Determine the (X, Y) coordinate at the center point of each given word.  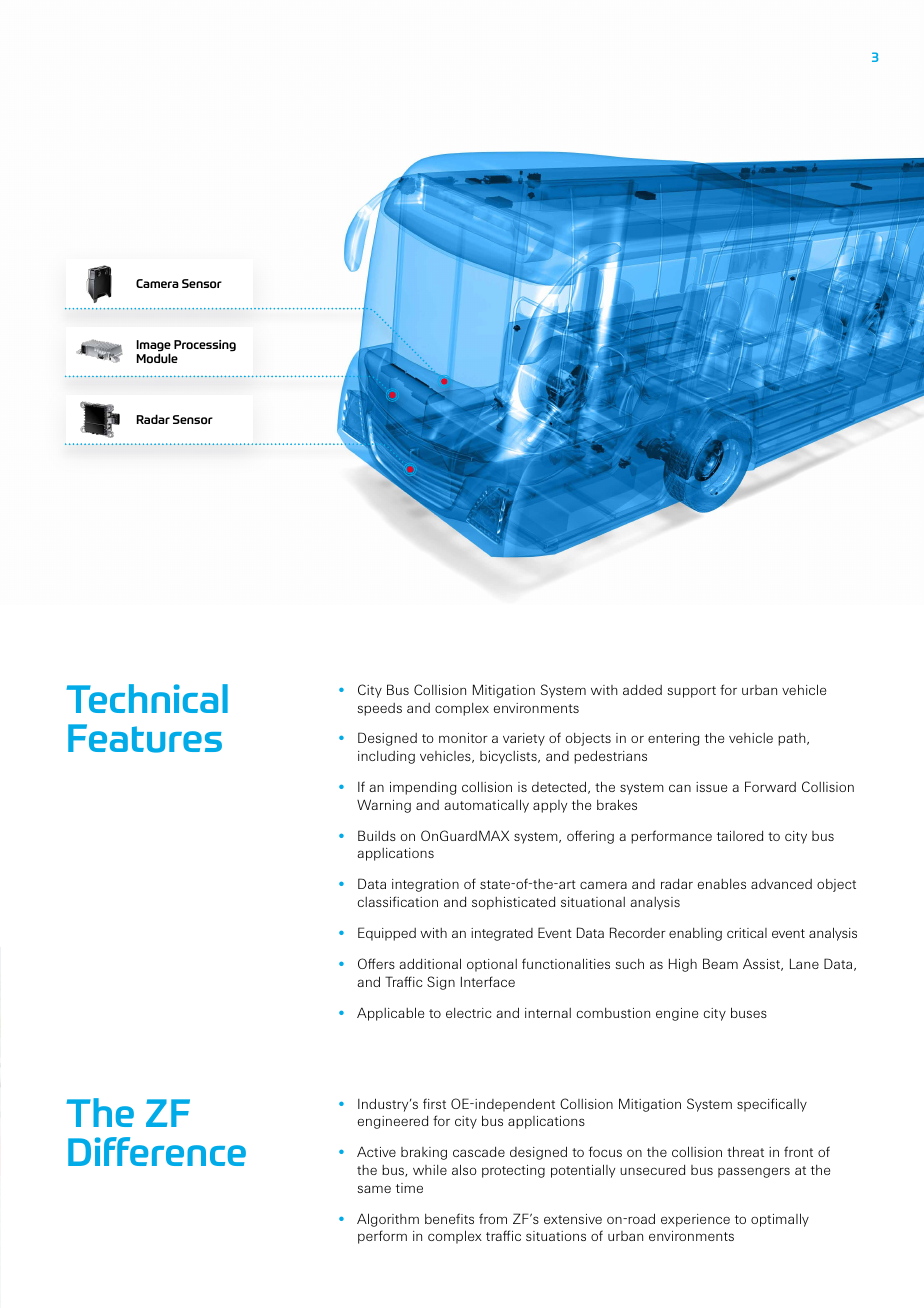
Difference (157, 1151)
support (691, 692)
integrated (502, 934)
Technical (147, 698)
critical (747, 933)
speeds (379, 709)
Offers (376, 963)
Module (157, 358)
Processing (205, 346)
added (642, 690)
